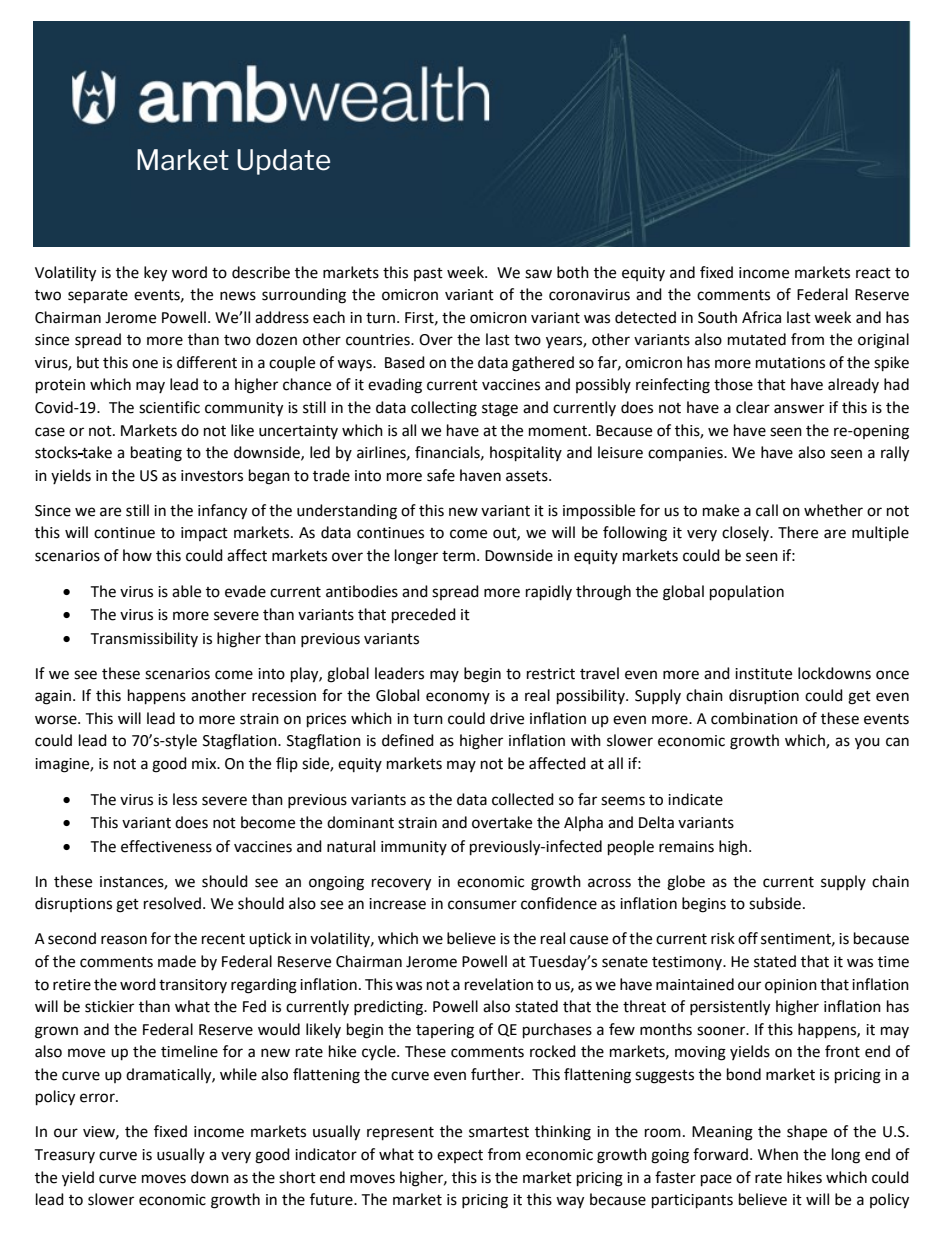 This screenshot has height=1233, width=952. What do you see at coordinates (64, 1156) in the screenshot?
I see `Treasury` at bounding box center [64, 1156].
